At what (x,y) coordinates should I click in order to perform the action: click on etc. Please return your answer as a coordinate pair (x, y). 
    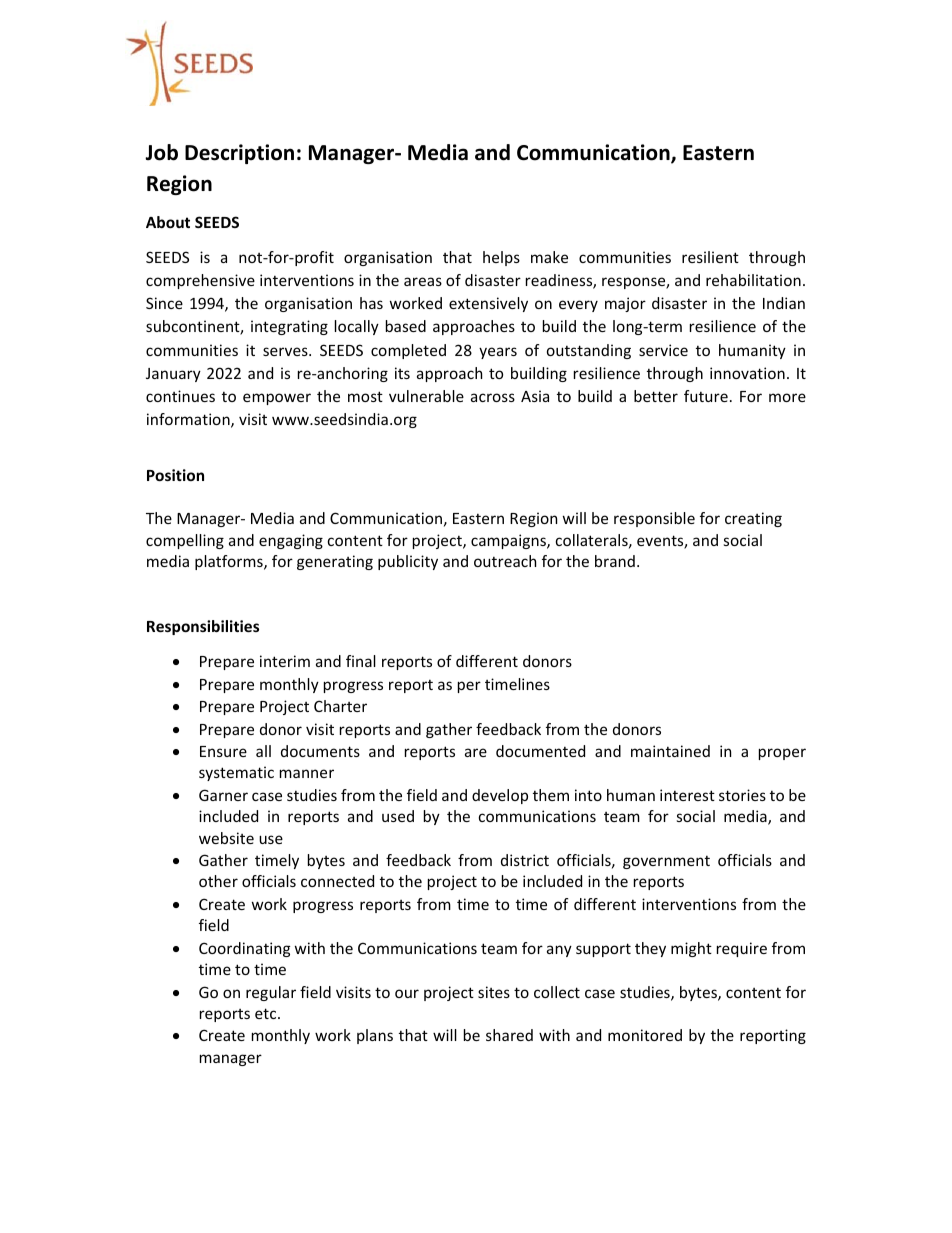
    Looking at the image, I should click on (267, 1013).
